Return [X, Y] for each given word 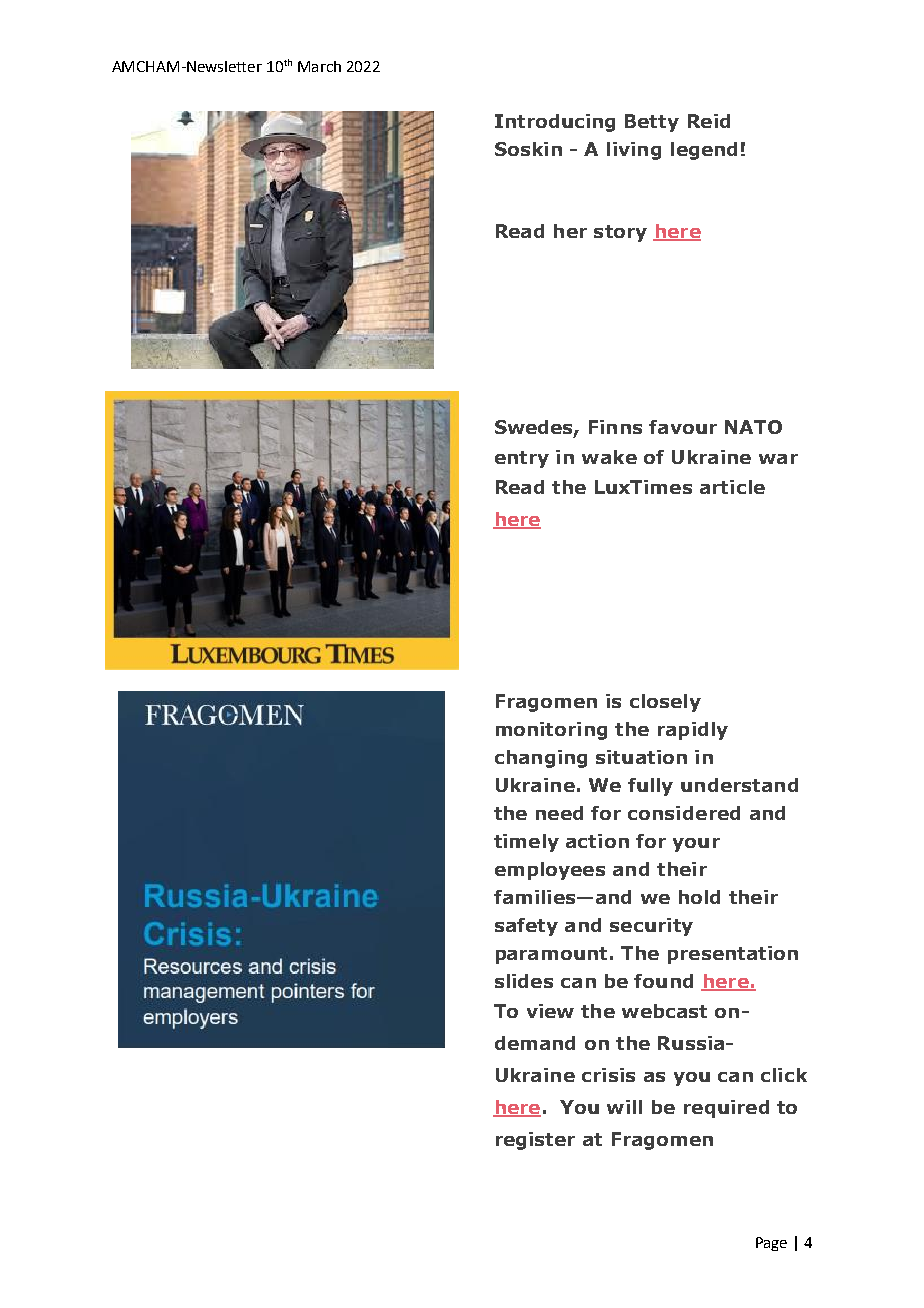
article [732, 487]
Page [771, 1244]
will [624, 1107]
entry [522, 459]
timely [526, 843]
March [319, 66]
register [535, 1141]
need [559, 813]
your [696, 845]
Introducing [555, 123]
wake [609, 457]
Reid [709, 121]
